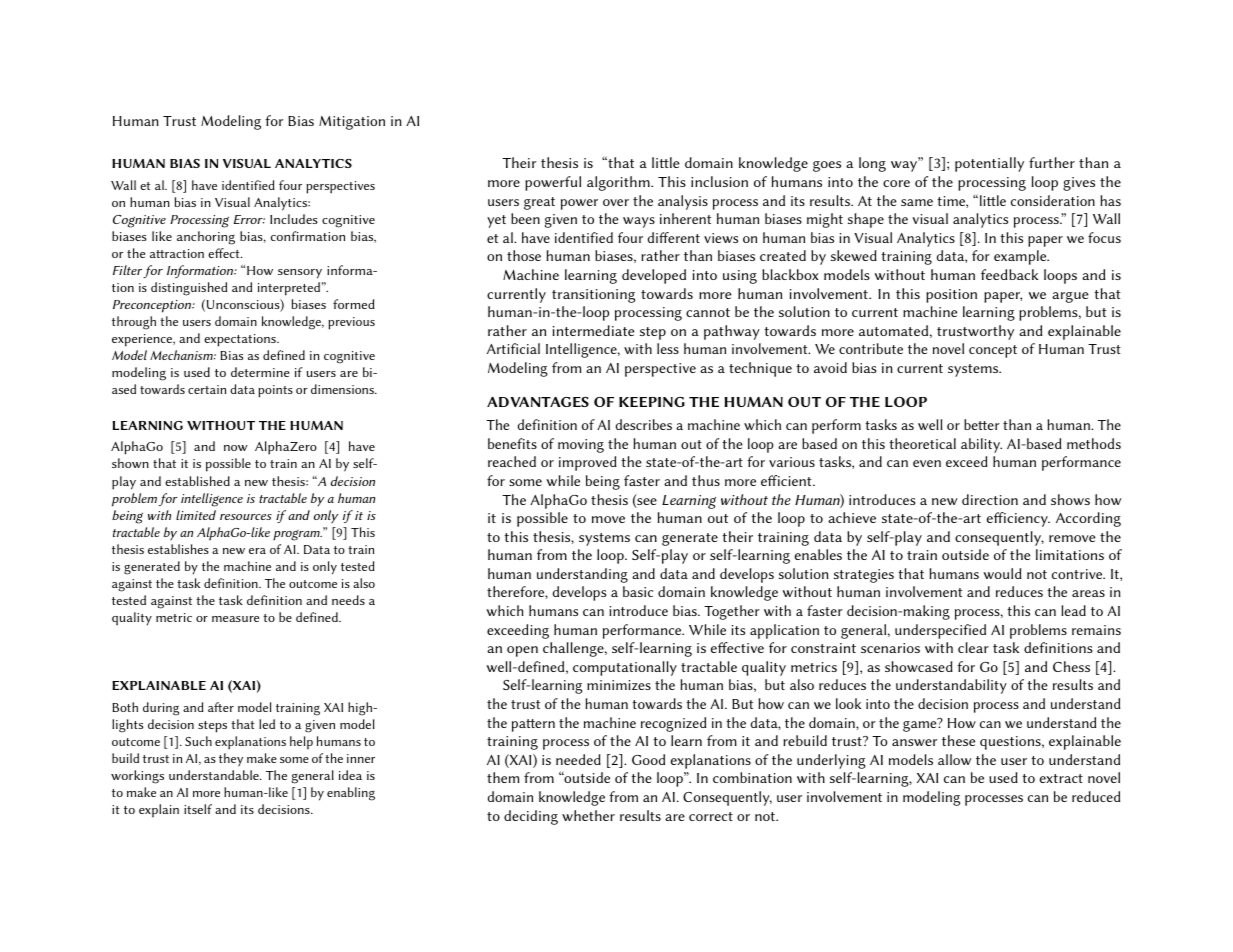 The height and width of the screenshot is (952, 1233). Describe the element at coordinates (989, 164) in the screenshot. I see `potentially` at that location.
